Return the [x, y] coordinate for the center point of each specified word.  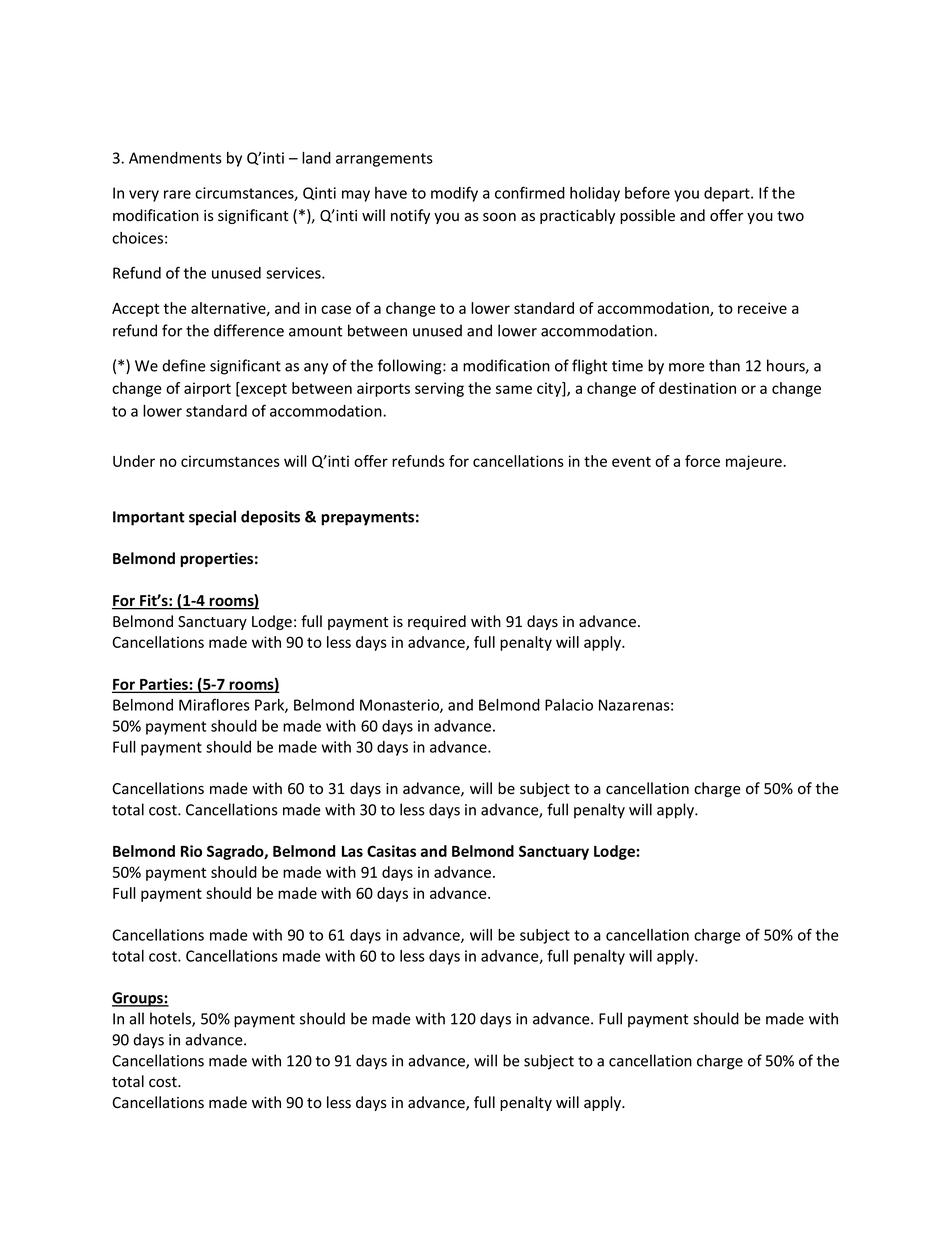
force [702, 461]
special [212, 518]
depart [728, 194]
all [136, 1018]
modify [454, 194]
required [437, 622]
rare [177, 194]
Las [352, 851]
